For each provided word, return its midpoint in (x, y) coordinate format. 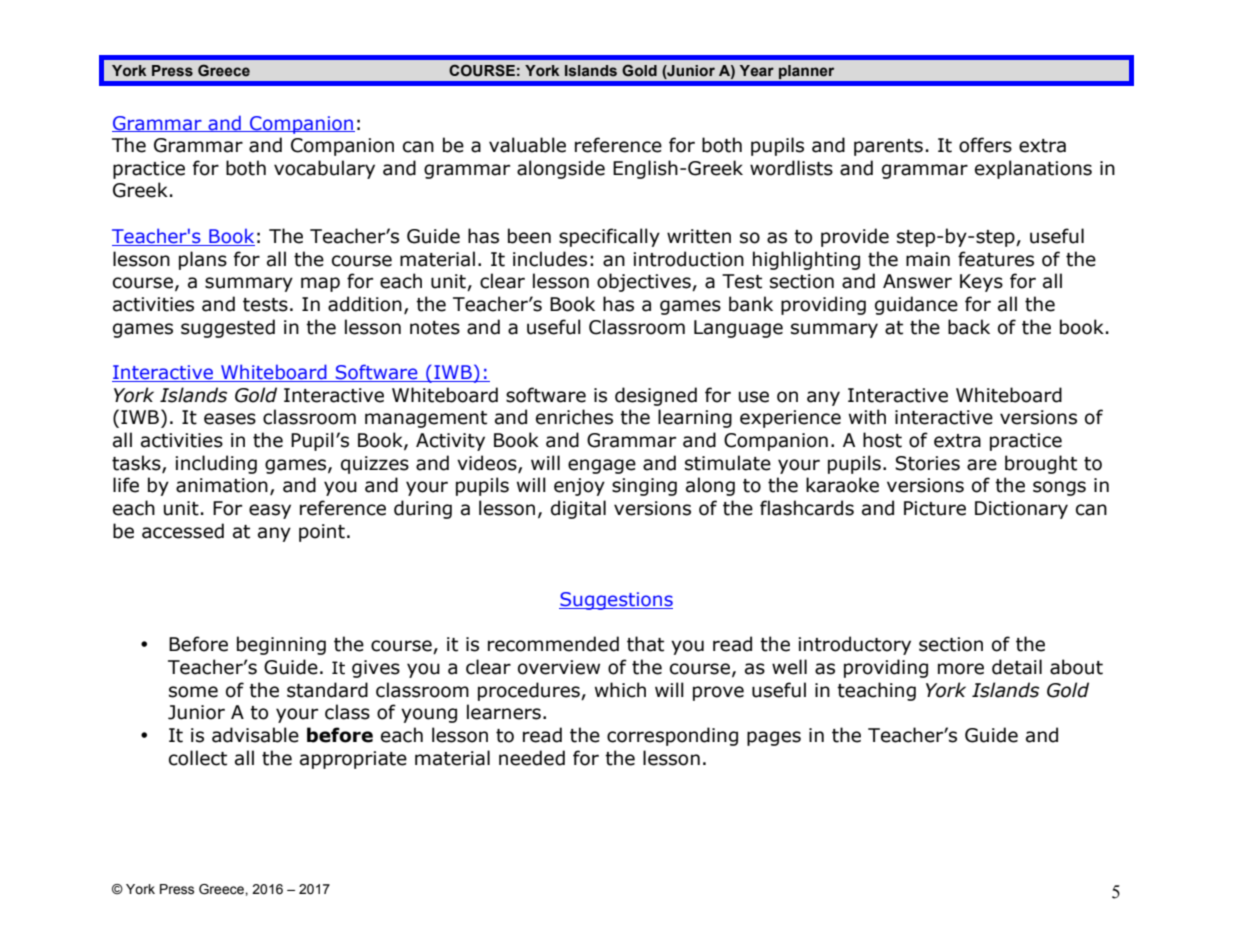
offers (985, 145)
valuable (527, 145)
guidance (916, 305)
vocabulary (324, 169)
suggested (228, 328)
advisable (255, 735)
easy (270, 511)
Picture (935, 508)
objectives (645, 282)
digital (578, 509)
